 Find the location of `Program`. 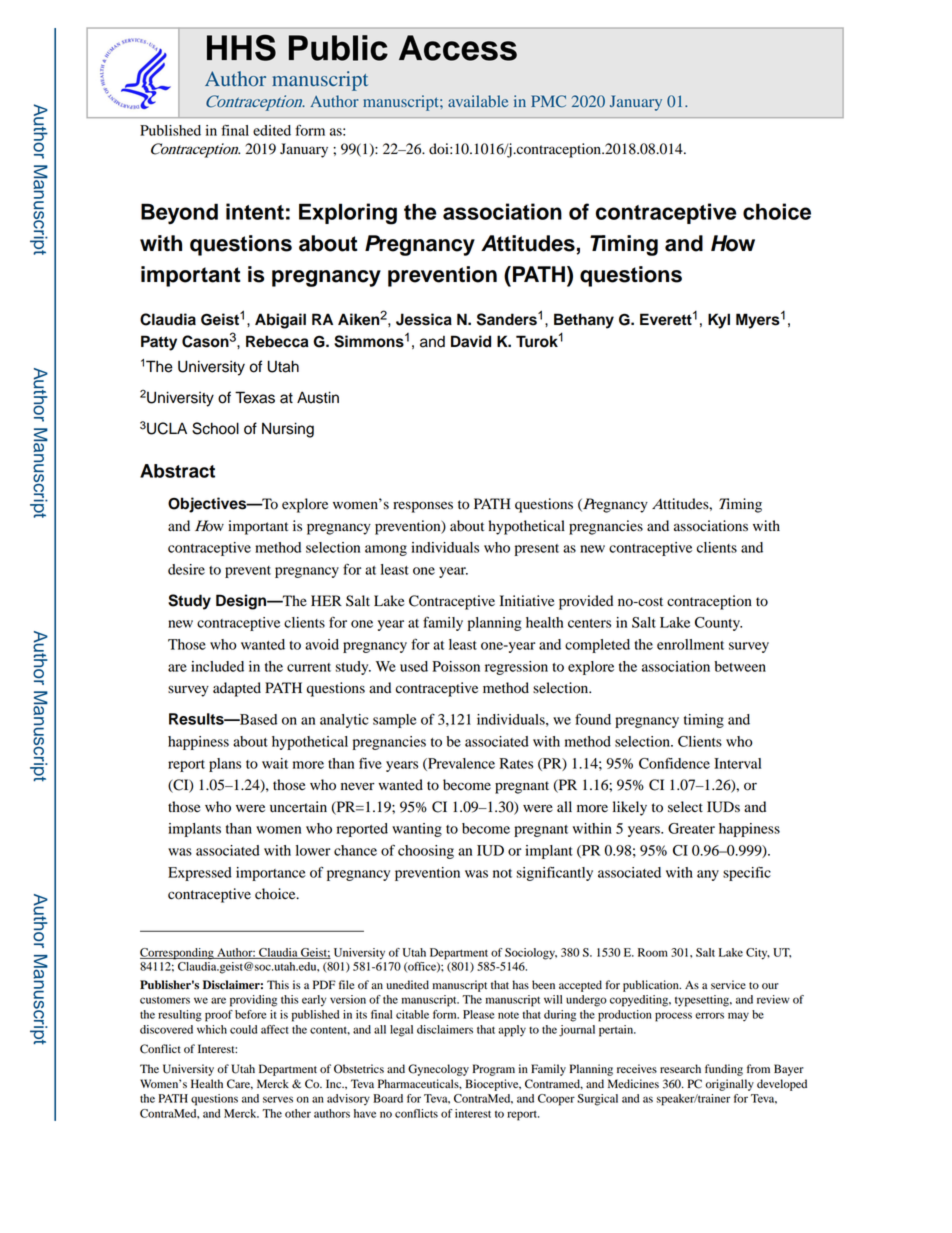

Program is located at coordinates (494, 1070).
